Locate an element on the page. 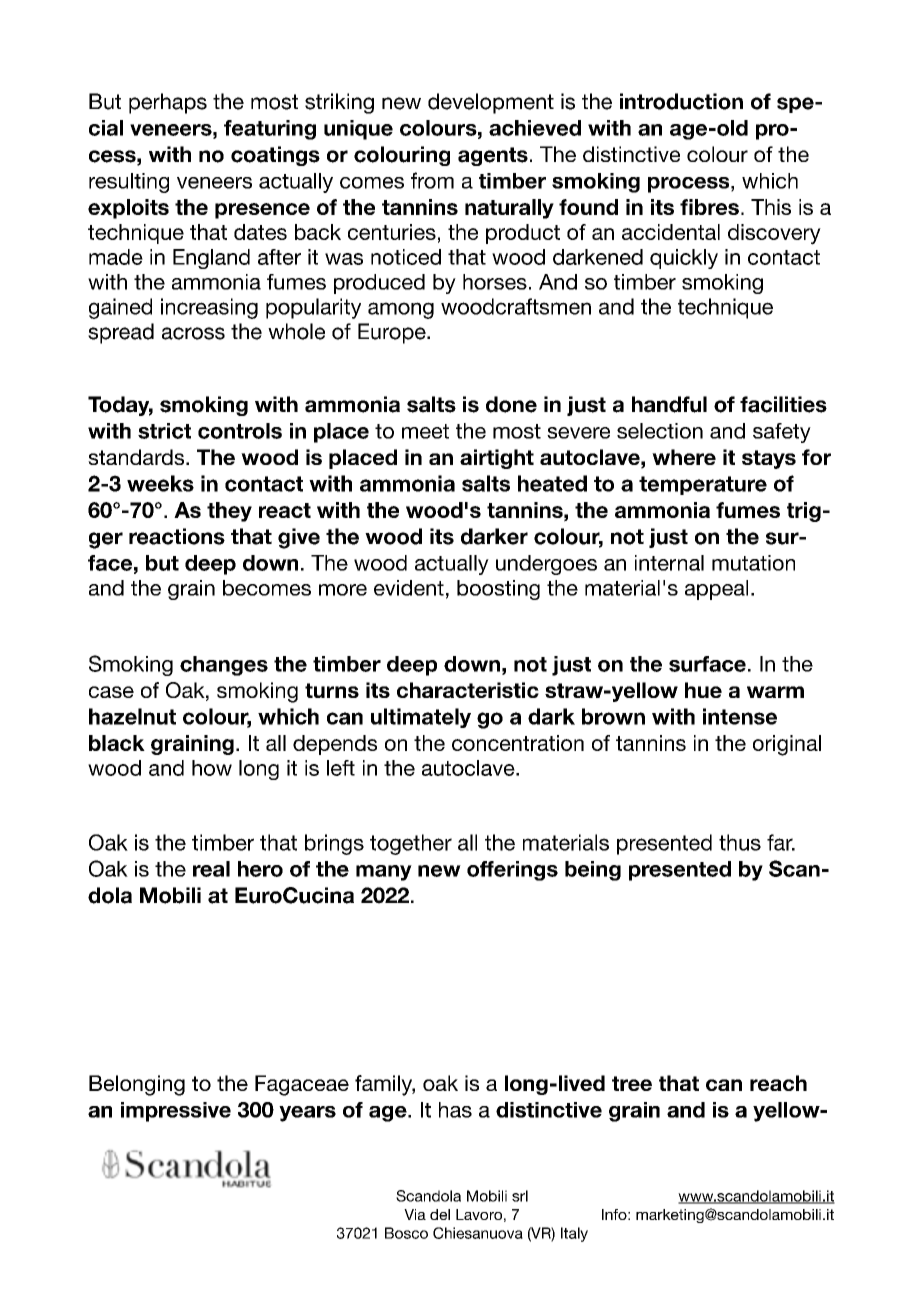 Image resolution: width=924 pixels, height=1308 pixels. changes is located at coordinates (224, 666).
